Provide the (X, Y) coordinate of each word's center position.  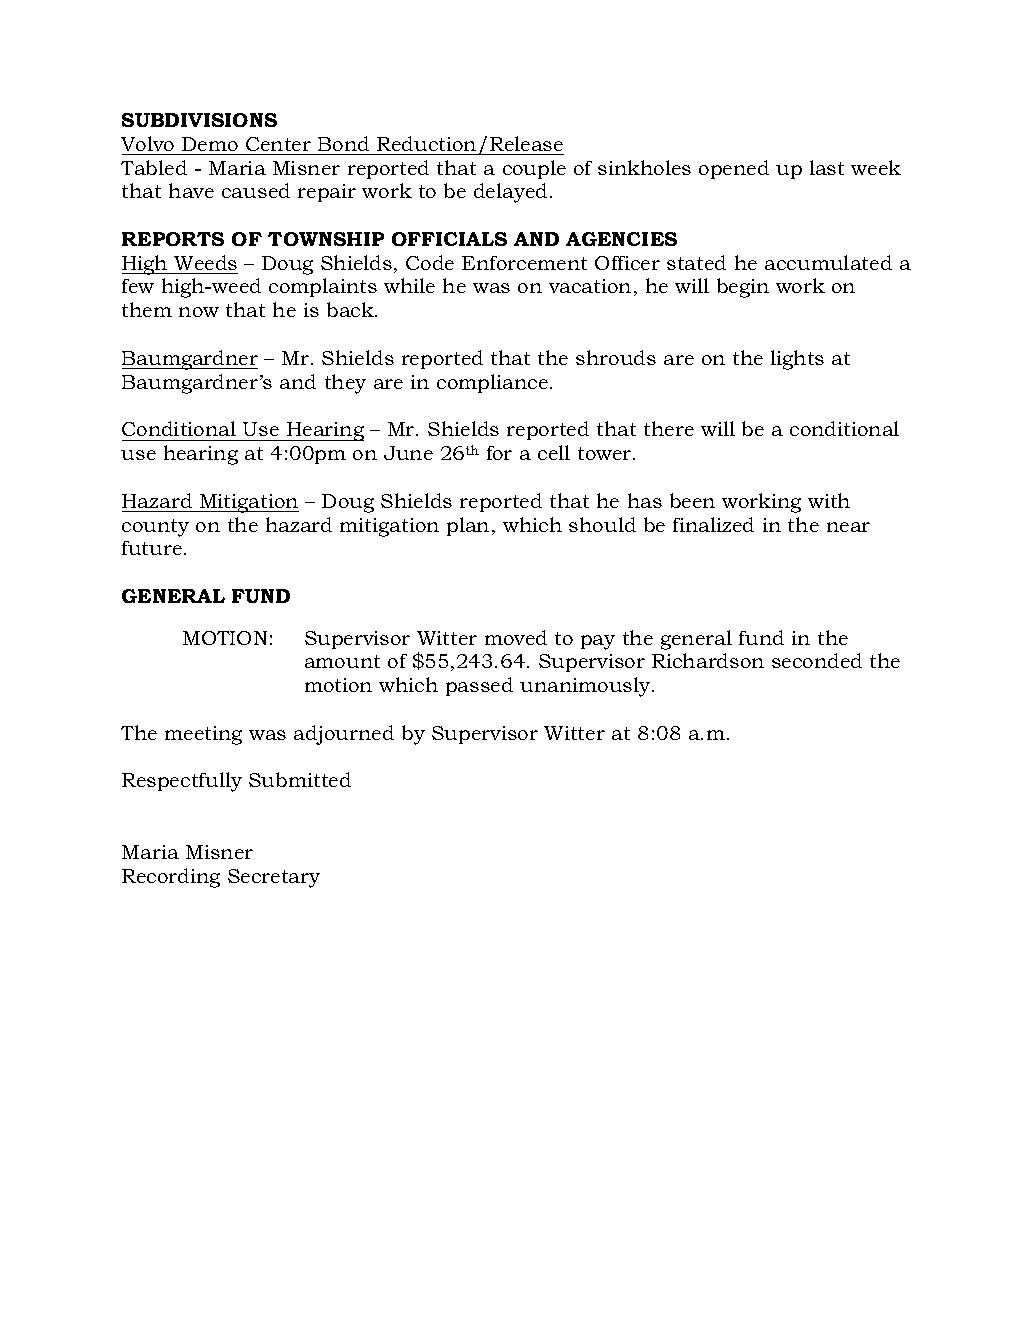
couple (534, 169)
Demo (210, 144)
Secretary (274, 878)
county (155, 528)
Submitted (300, 779)
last (827, 167)
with (829, 500)
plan (468, 526)
